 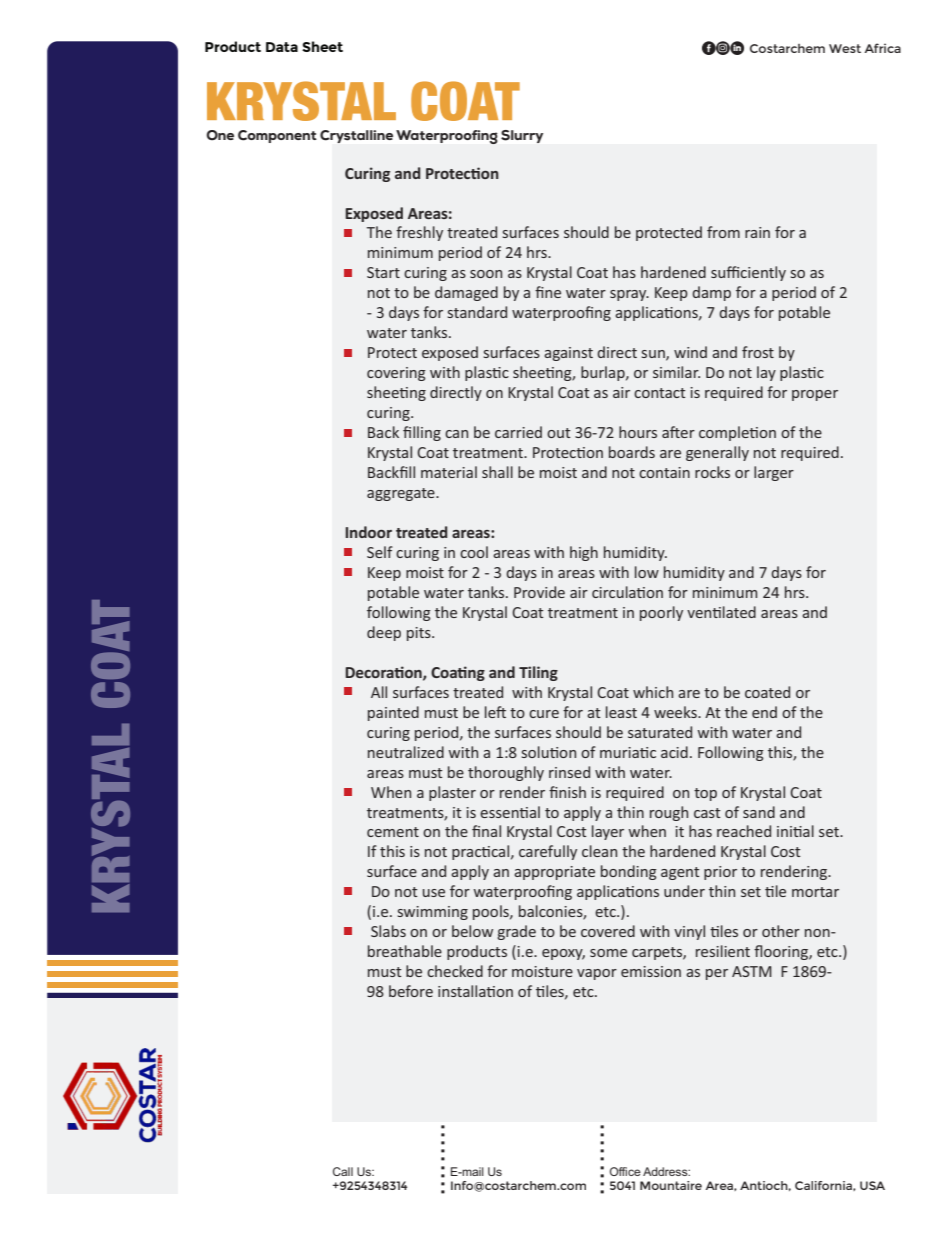 I want to click on Slurry, so click(x=522, y=136).
